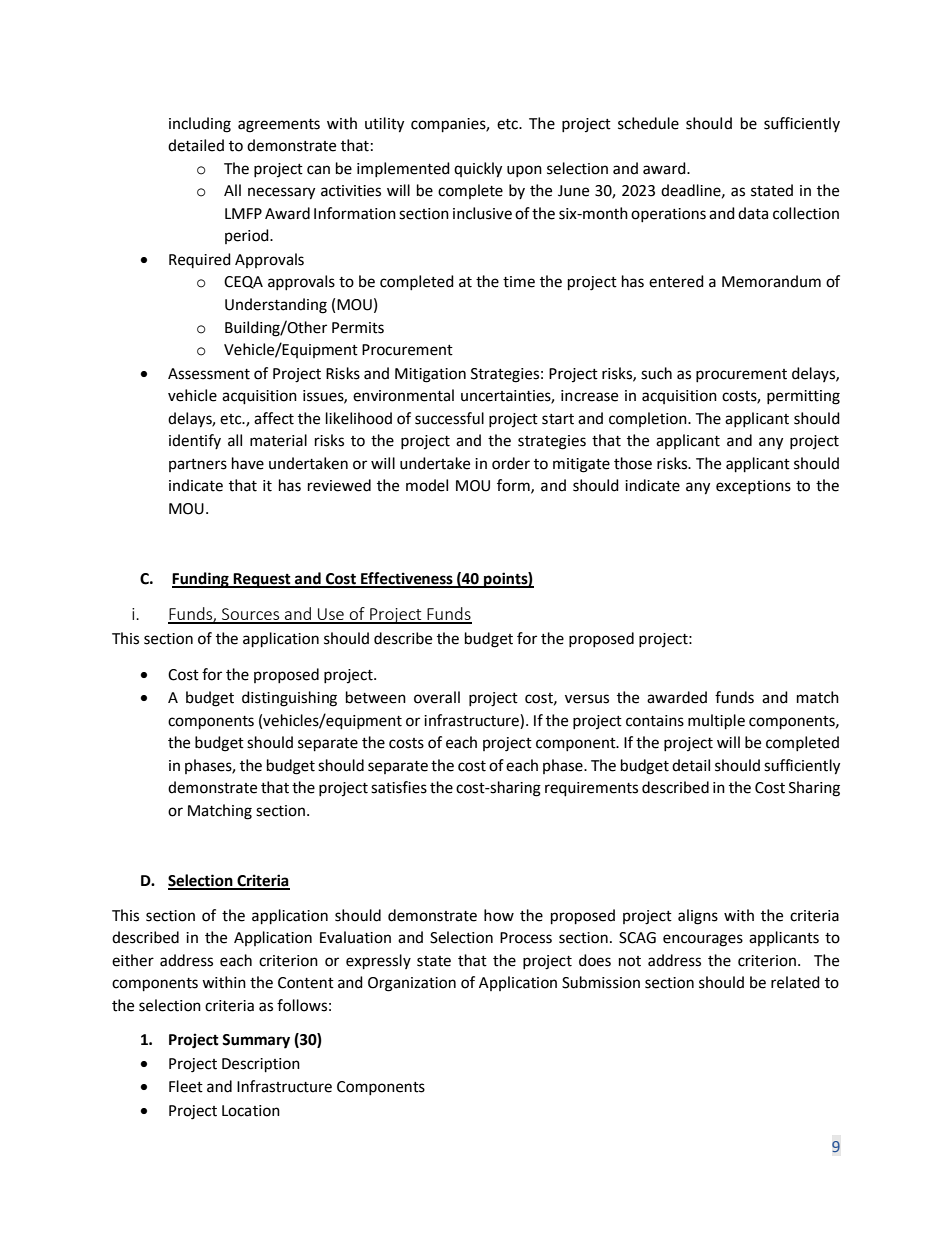 The image size is (952, 1233). What do you see at coordinates (186, 1086) in the image?
I see `Fleet` at bounding box center [186, 1086].
